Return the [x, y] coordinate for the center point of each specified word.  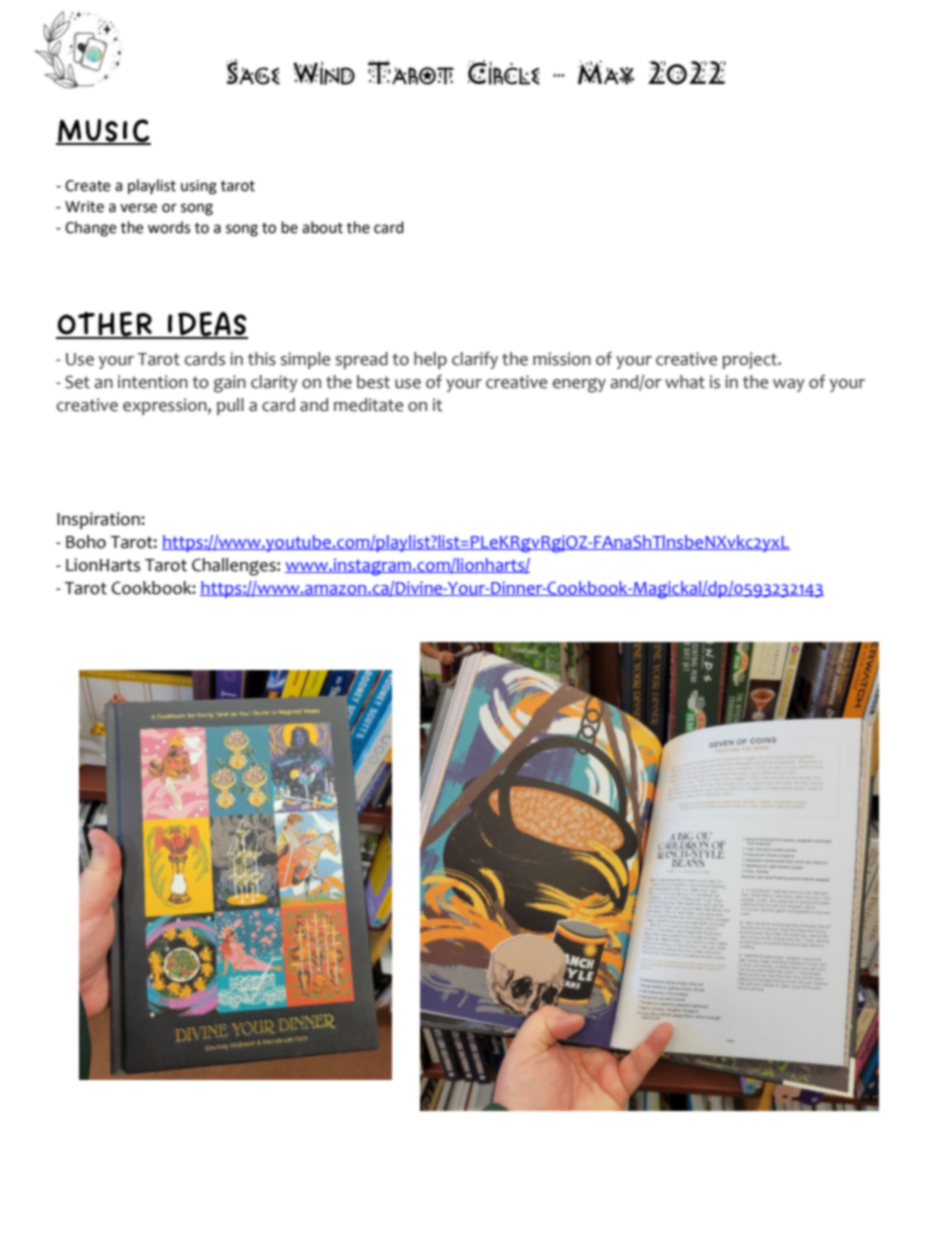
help [430, 360]
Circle [503, 72]
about [322, 227]
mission [562, 359]
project [751, 360]
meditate [368, 405]
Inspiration [99, 520]
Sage [253, 72]
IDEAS [207, 325]
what [685, 382]
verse [138, 208]
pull [230, 406]
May [606, 72]
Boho [86, 542]
